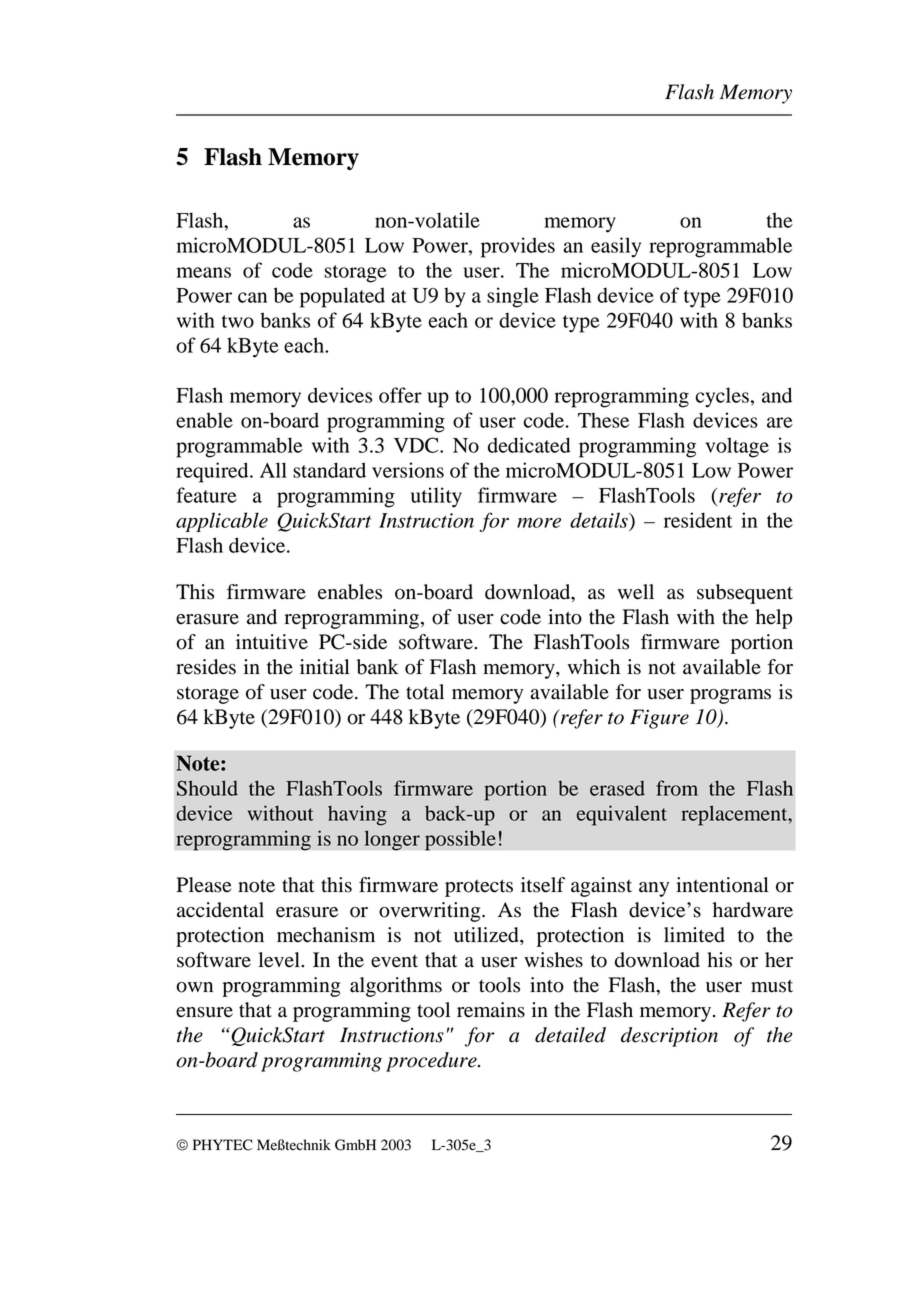 The height and width of the page is (1308, 924). I want to click on description, so click(669, 1037).
